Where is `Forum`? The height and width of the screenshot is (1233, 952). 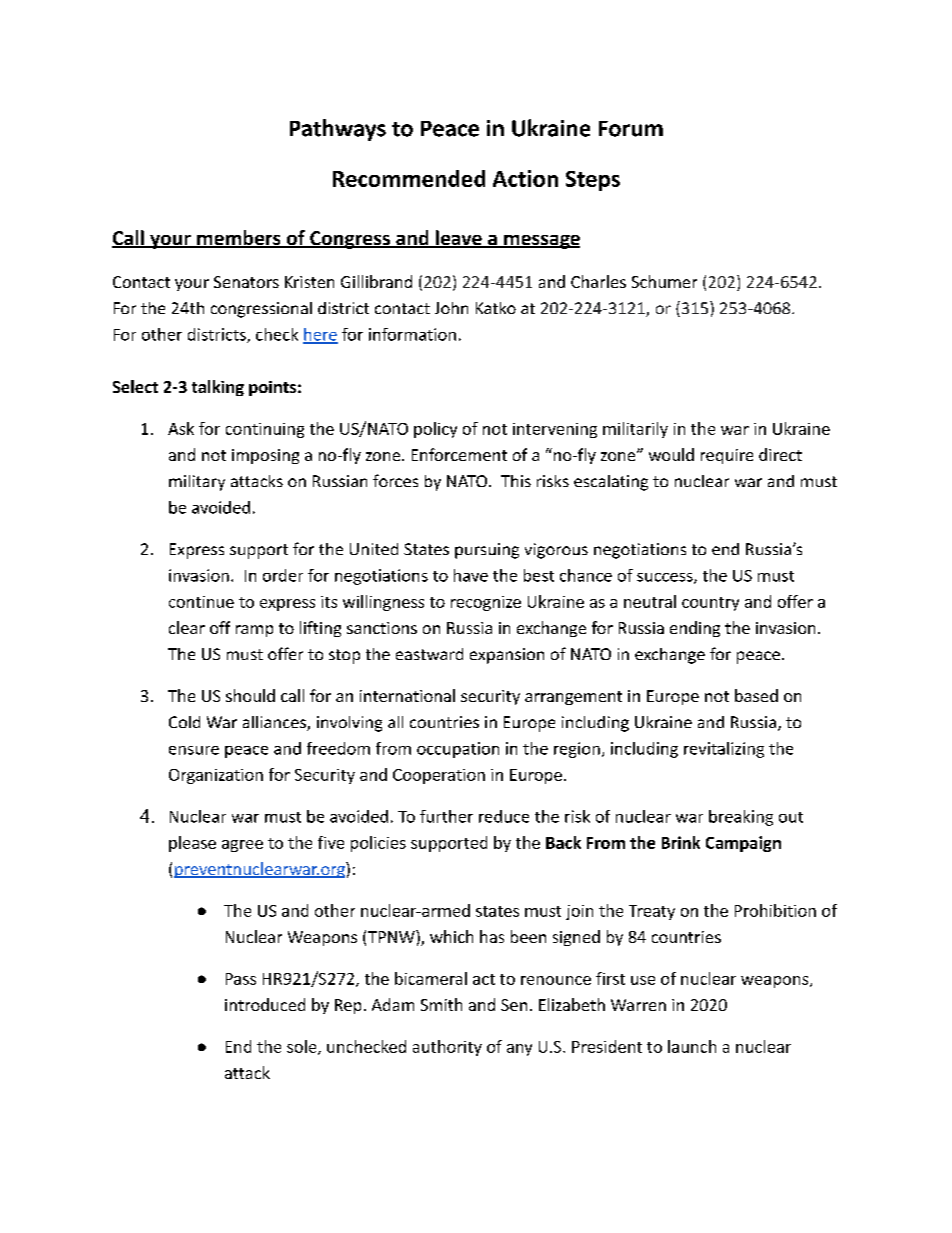
Forum is located at coordinates (631, 129).
